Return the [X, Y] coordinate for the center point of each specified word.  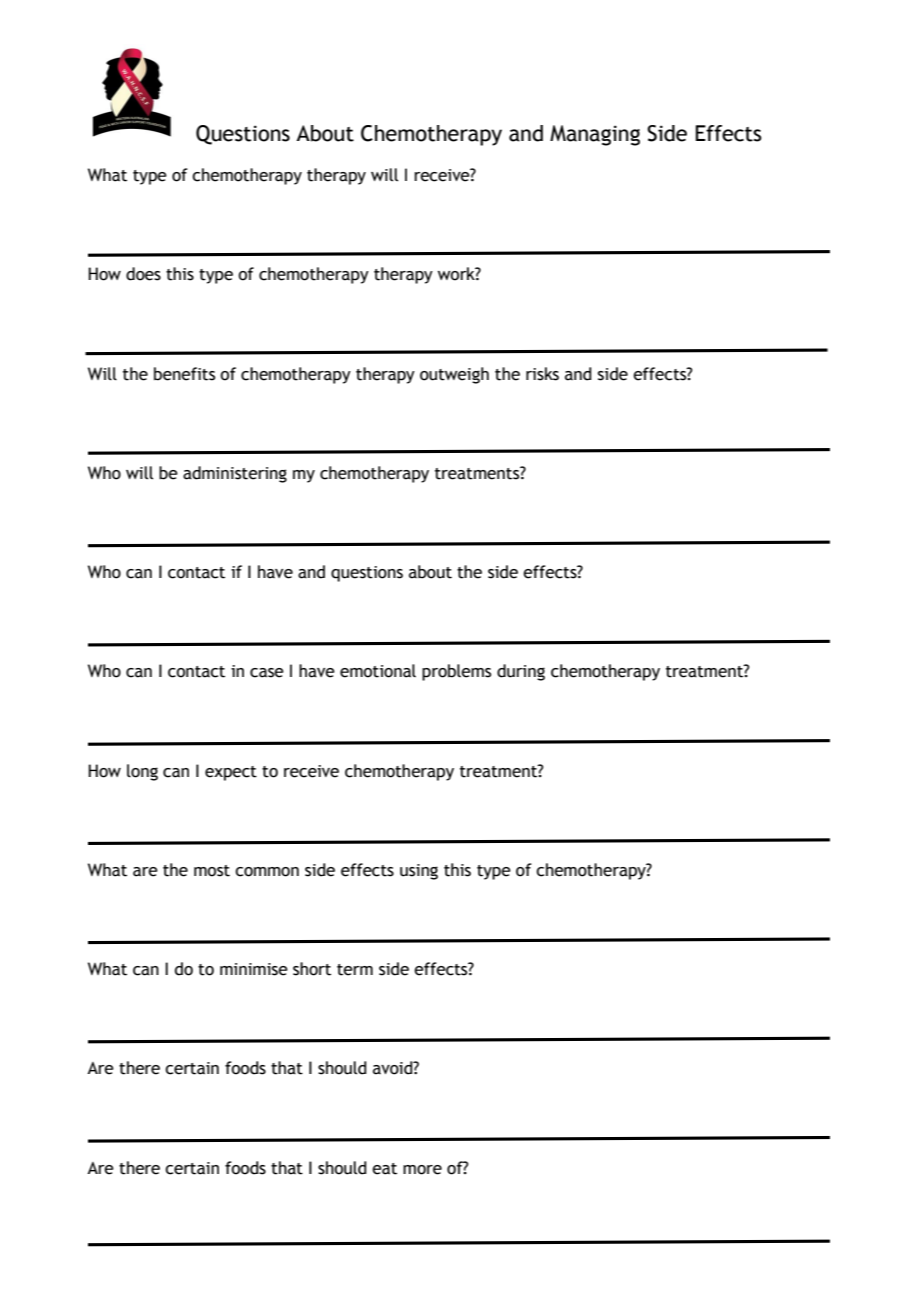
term [355, 970]
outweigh [454, 375]
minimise [254, 969]
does [143, 274]
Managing [595, 135]
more [422, 1170]
